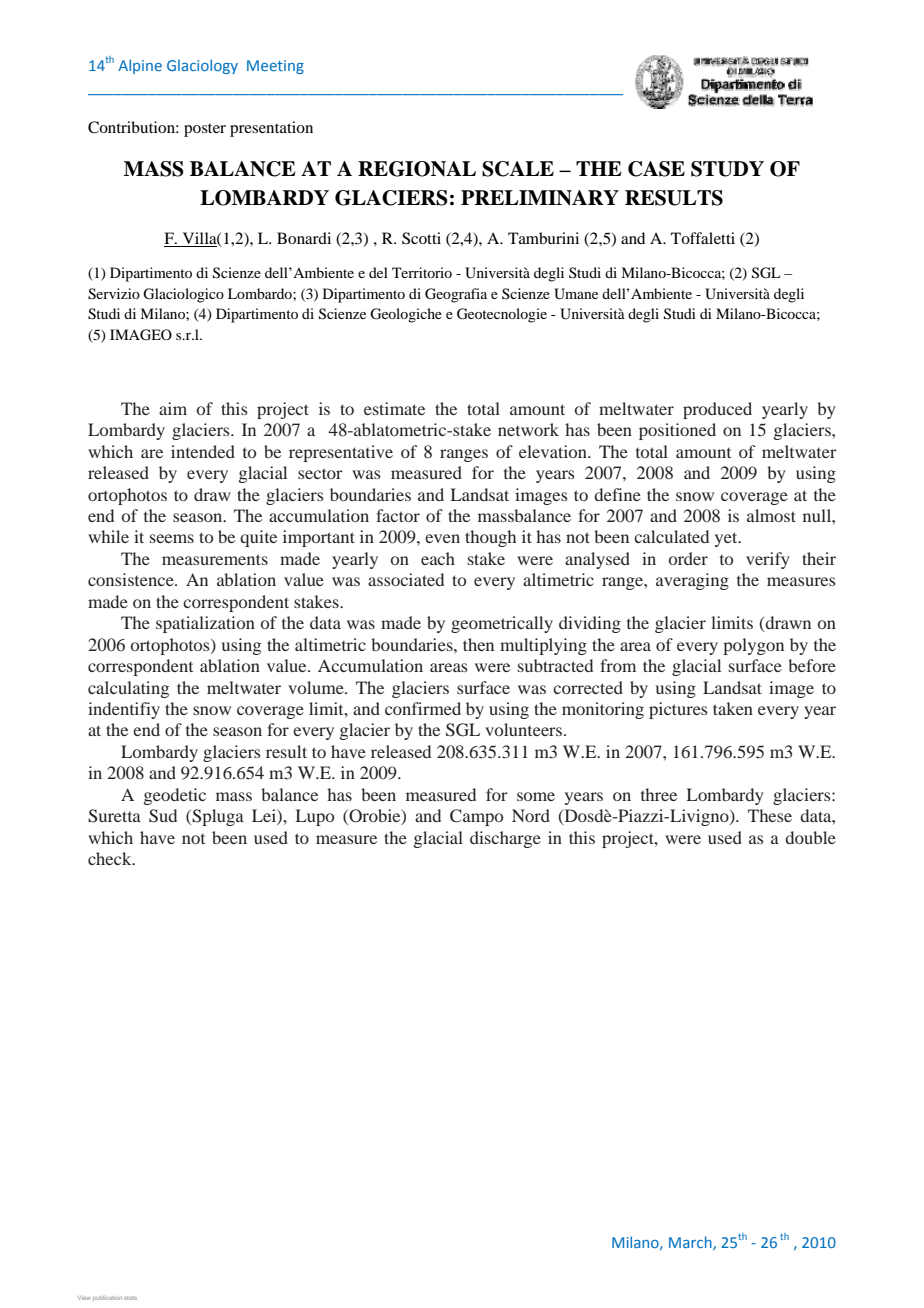  I want to click on discharge, so click(505, 839).
